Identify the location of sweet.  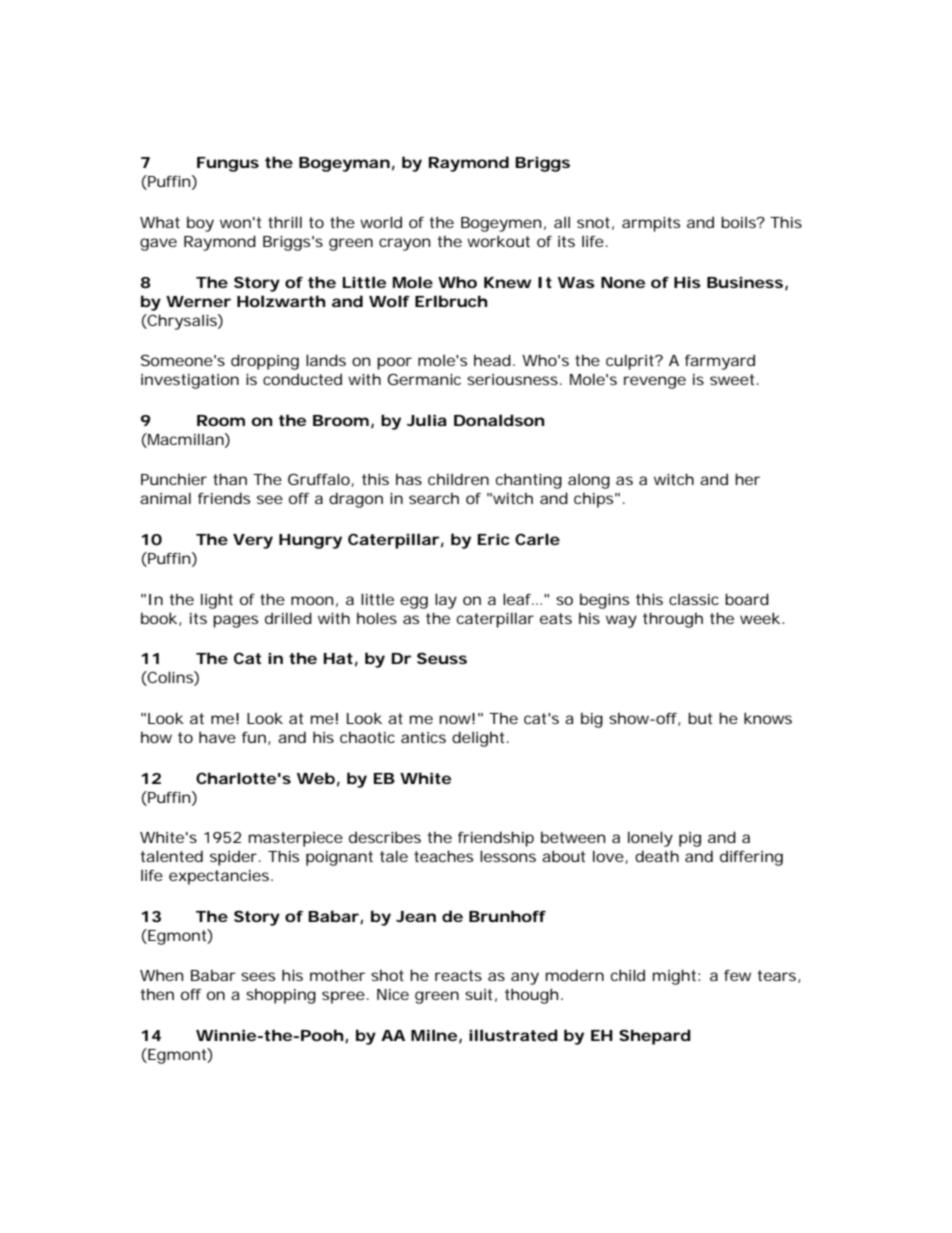
(732, 379).
